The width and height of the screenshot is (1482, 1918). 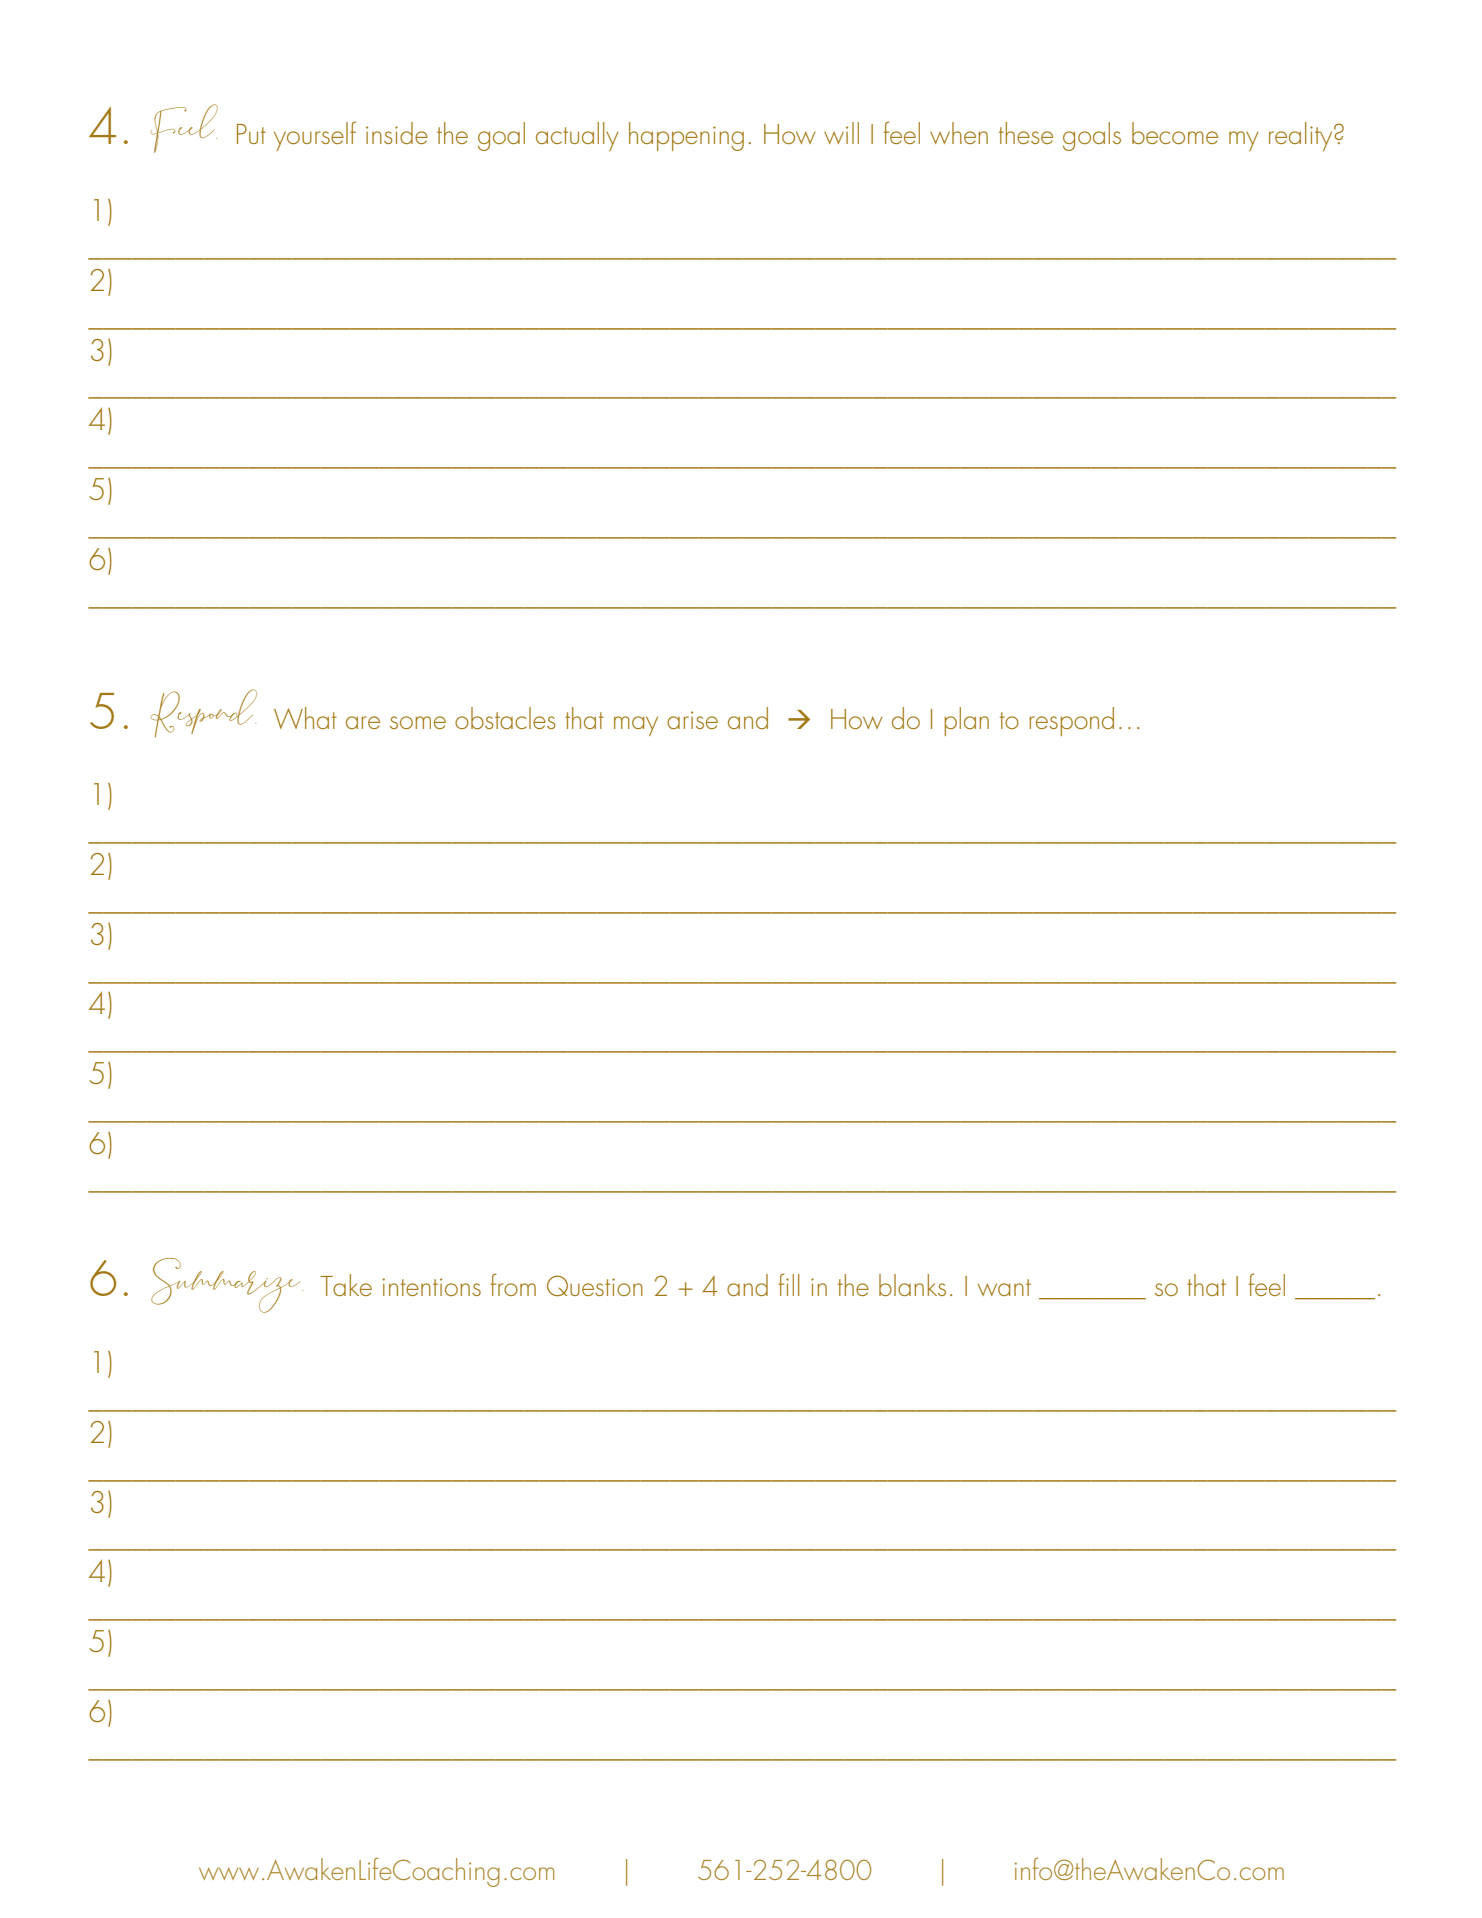 I want to click on obstacles, so click(x=505, y=718).
